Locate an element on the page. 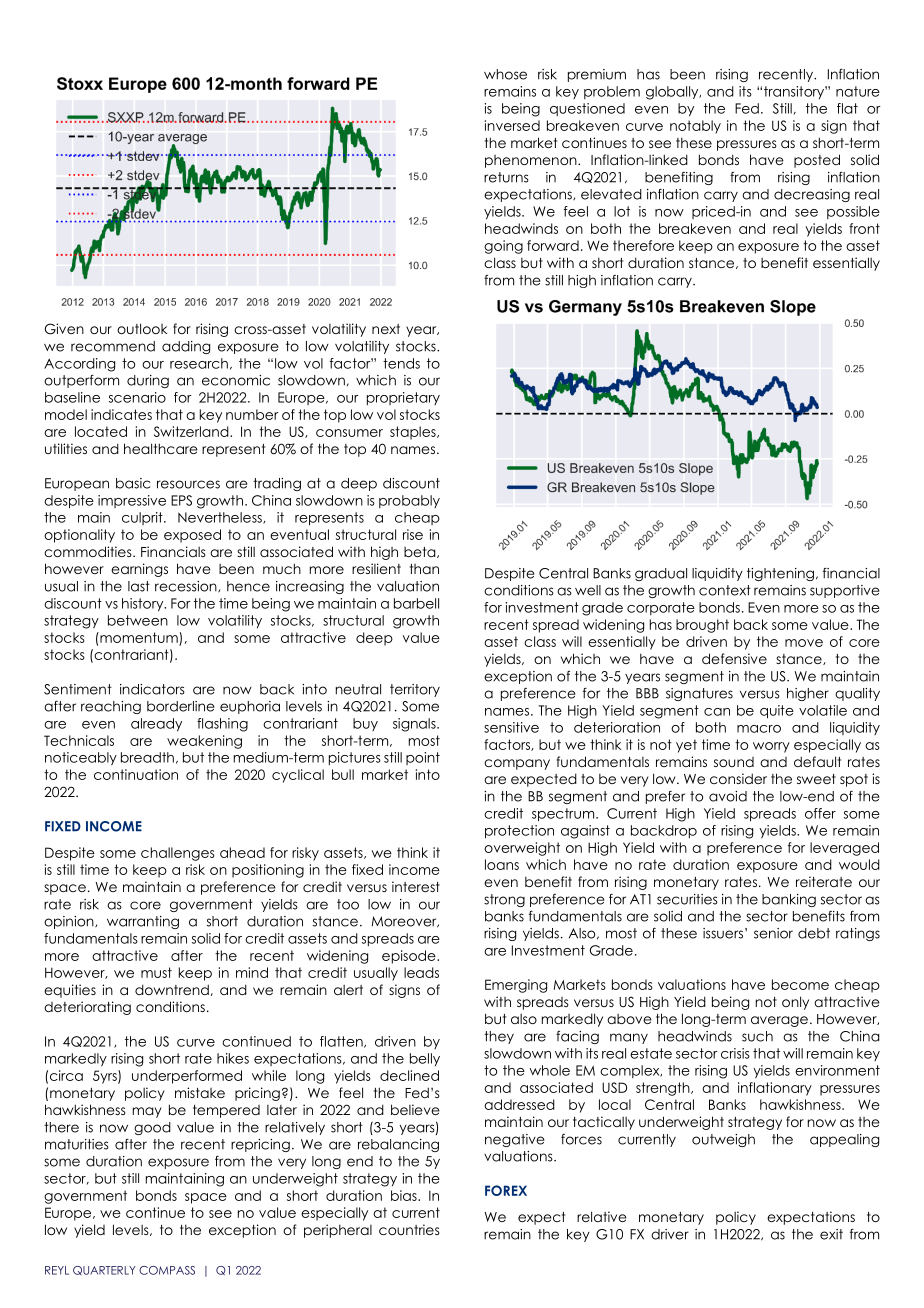 This document has height=1308, width=924. countries is located at coordinates (409, 1229).
